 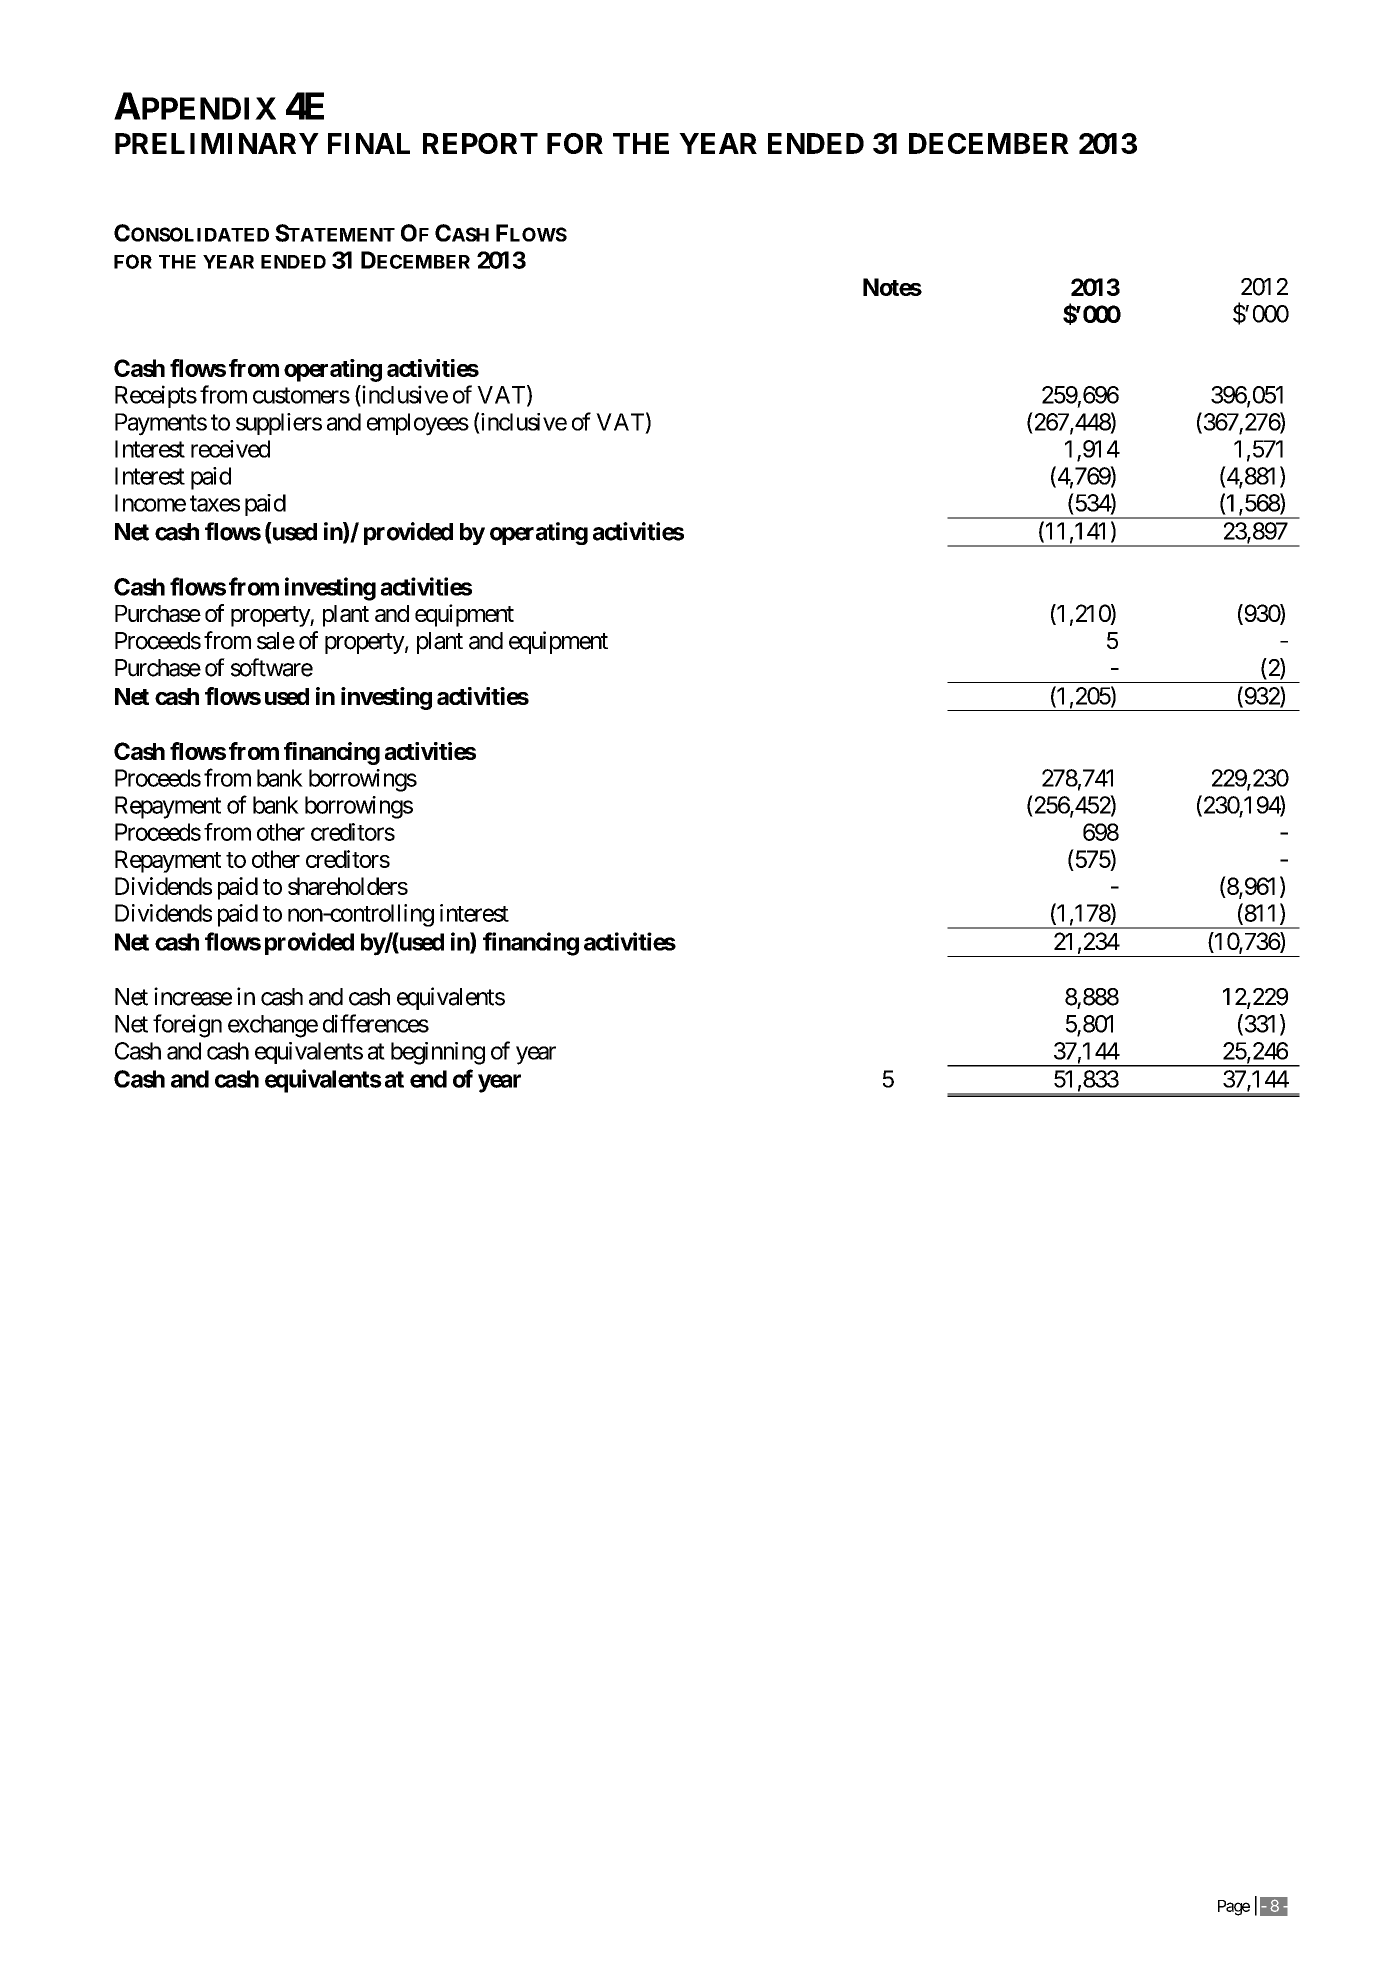 What do you see at coordinates (1234, 1908) in the screenshot?
I see `Page` at bounding box center [1234, 1908].
